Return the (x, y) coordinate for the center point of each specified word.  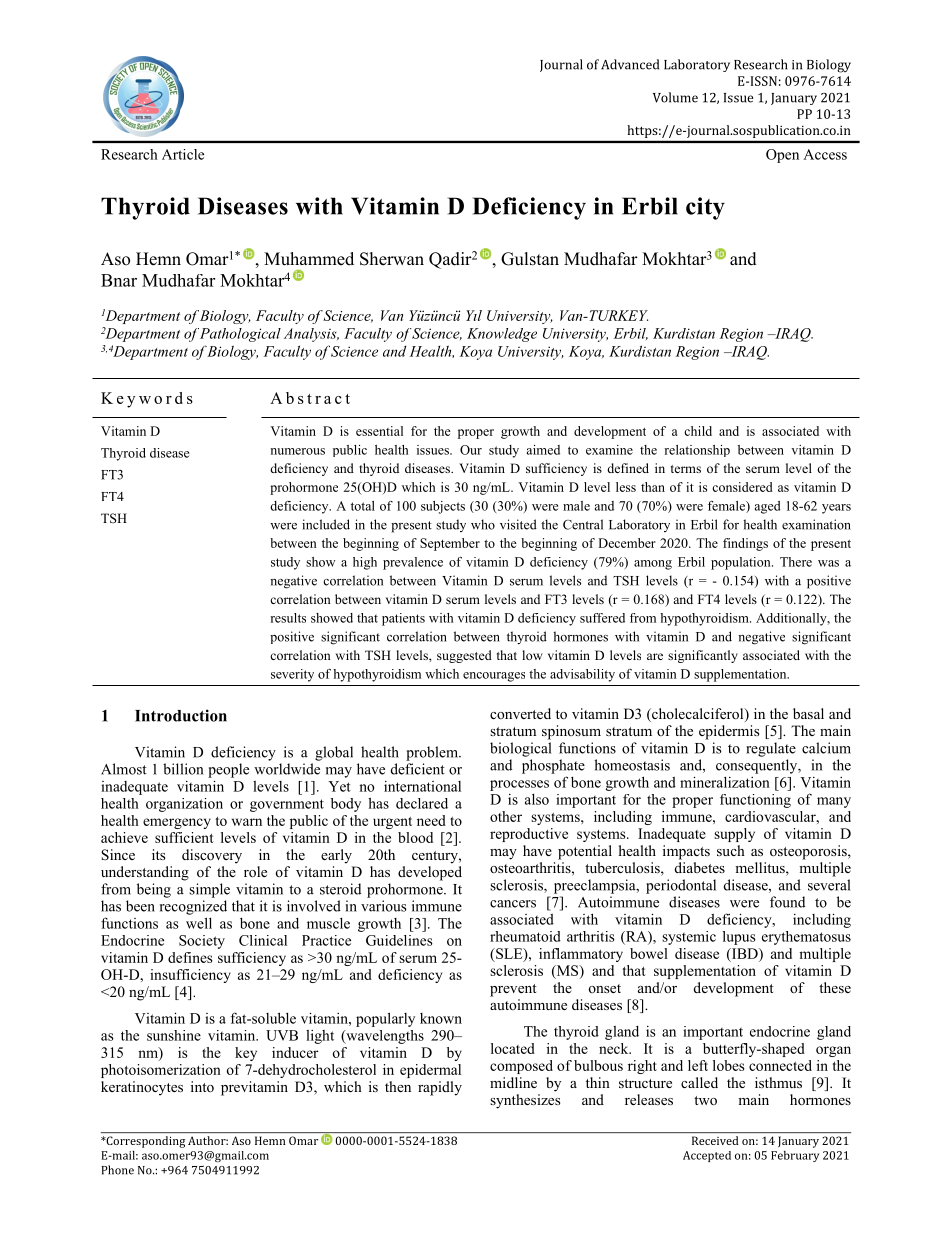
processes (519, 785)
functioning (755, 801)
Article (183, 154)
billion (183, 769)
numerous (297, 451)
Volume (675, 97)
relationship (697, 451)
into (202, 1086)
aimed (543, 450)
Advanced (630, 64)
